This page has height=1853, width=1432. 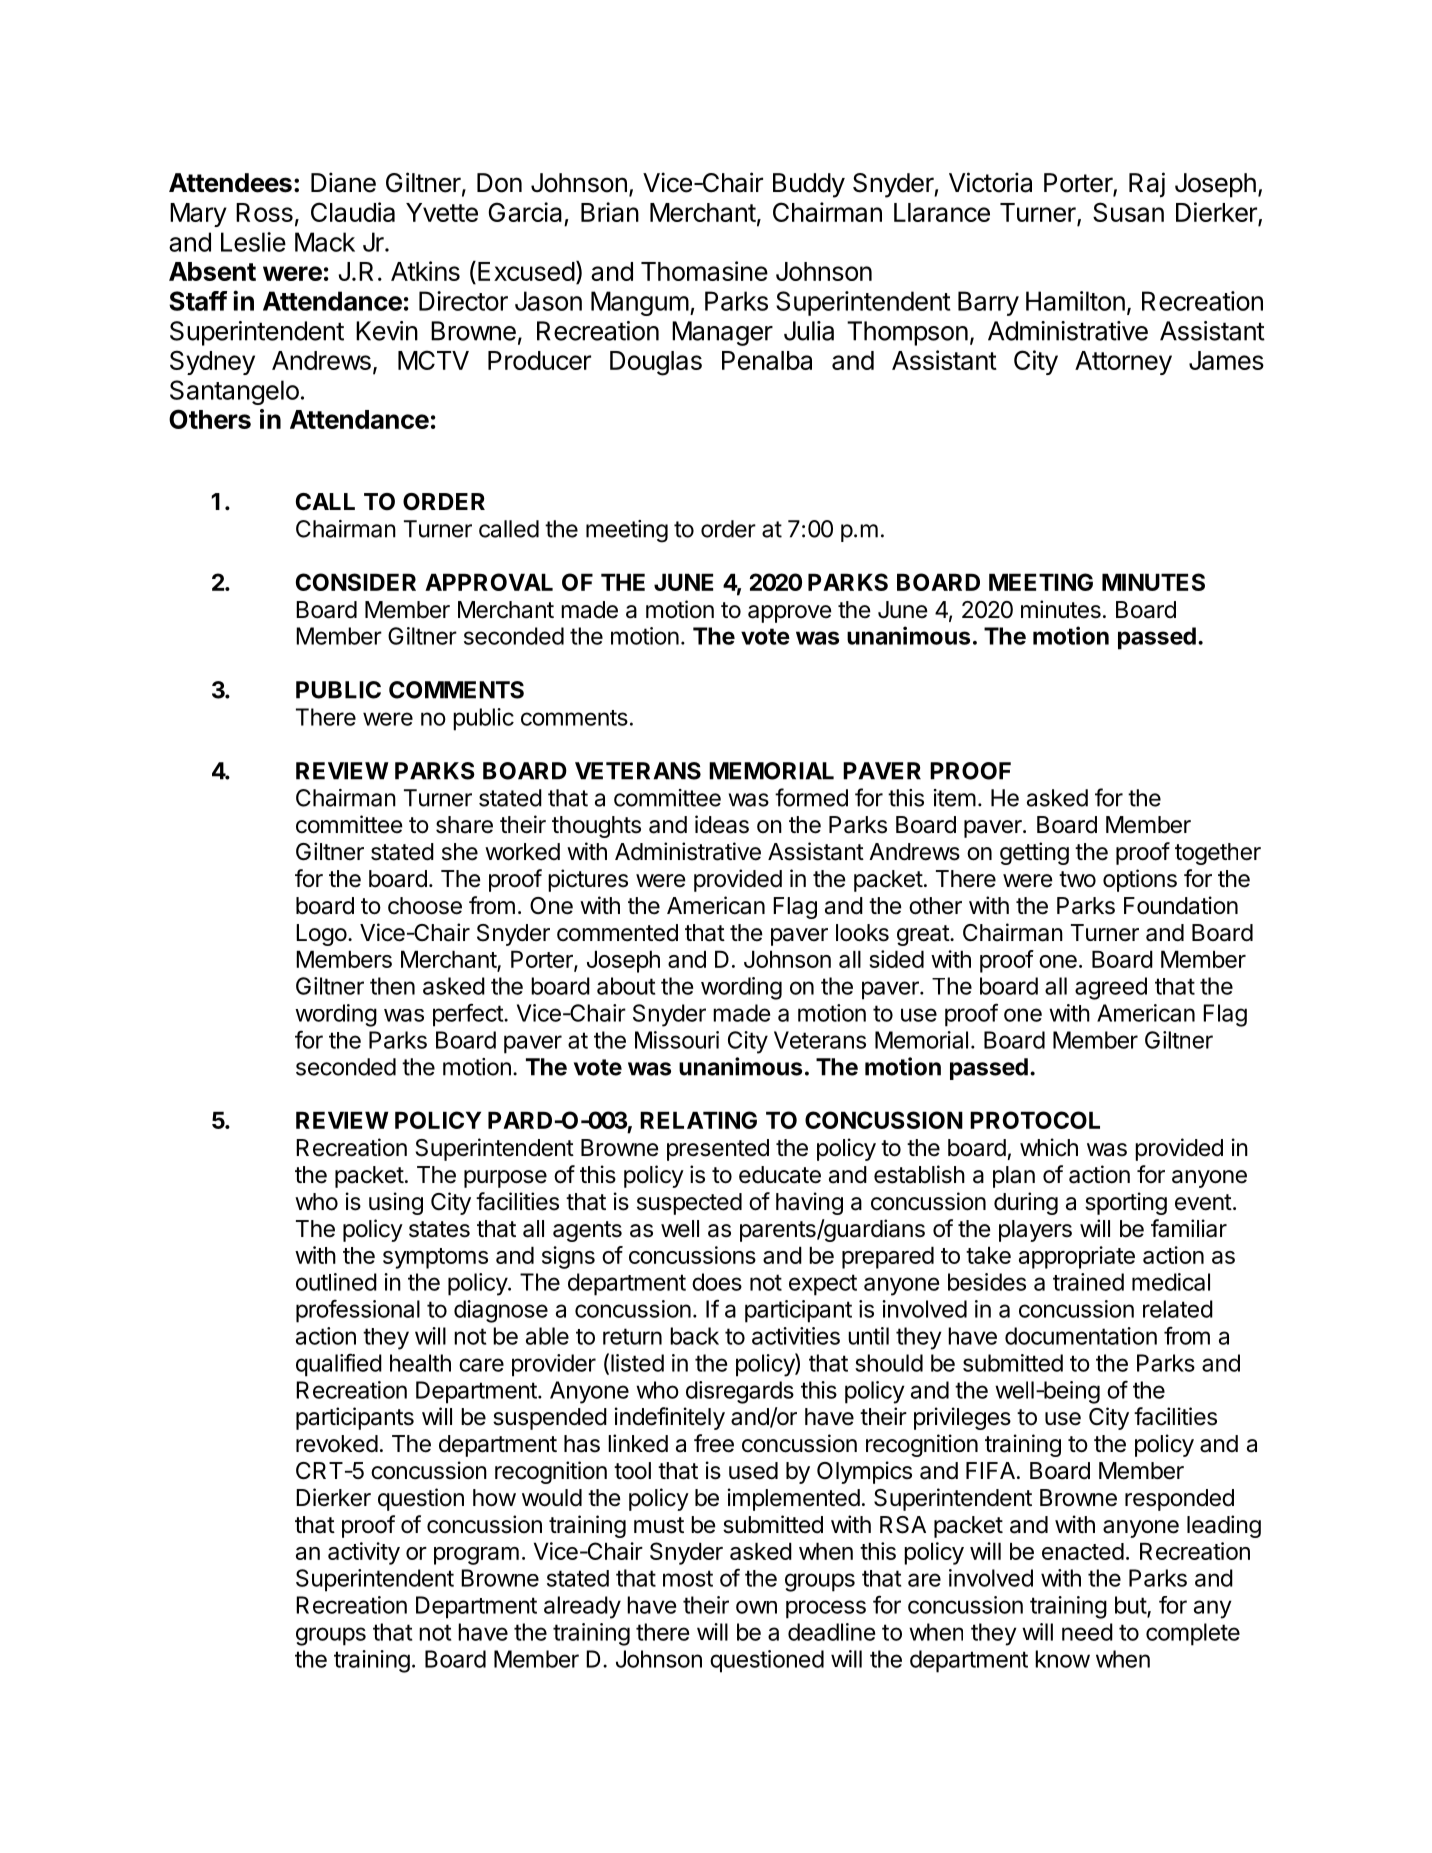 What do you see at coordinates (1128, 212) in the page?
I see `Susan` at bounding box center [1128, 212].
